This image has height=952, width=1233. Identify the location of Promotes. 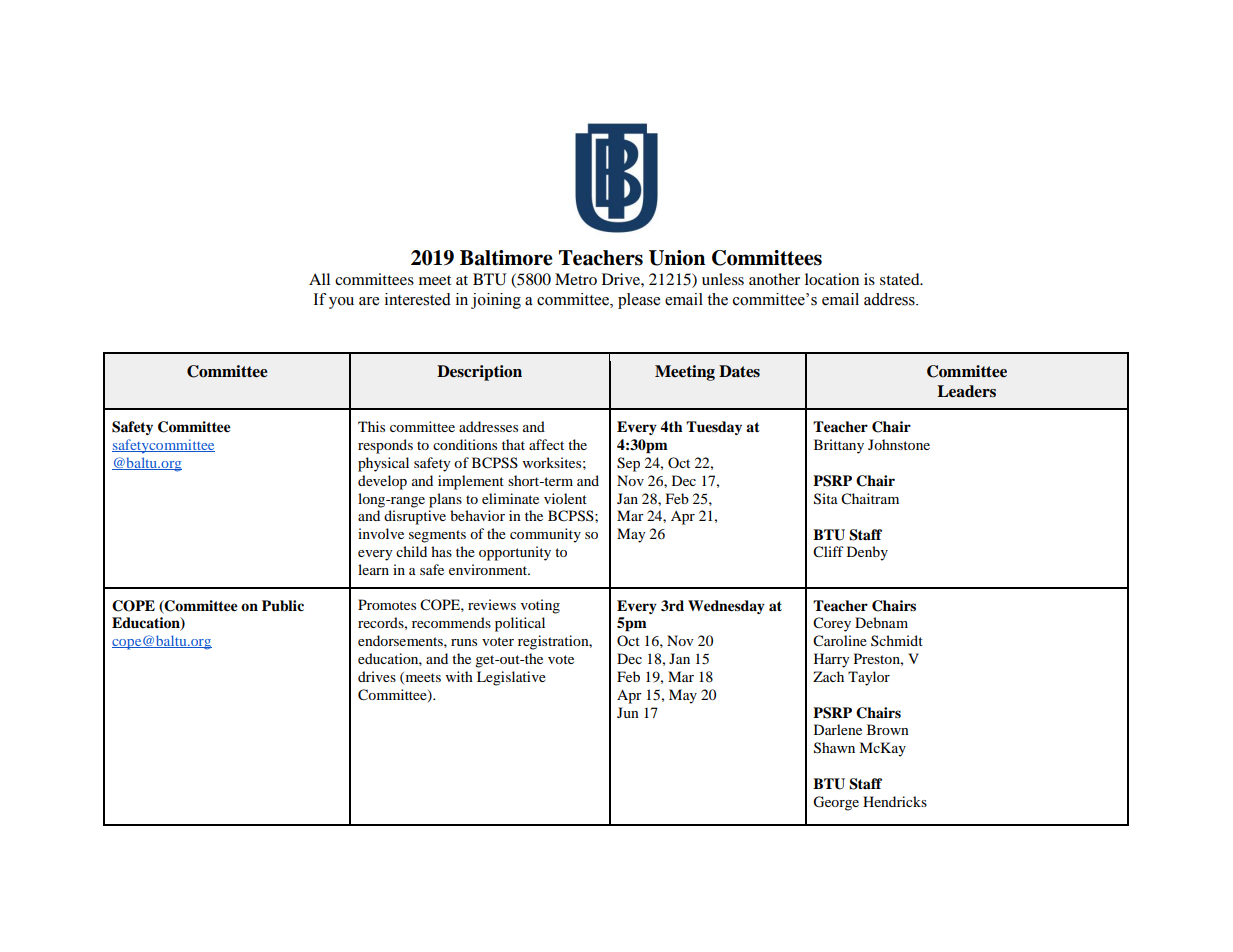
(387, 604).
